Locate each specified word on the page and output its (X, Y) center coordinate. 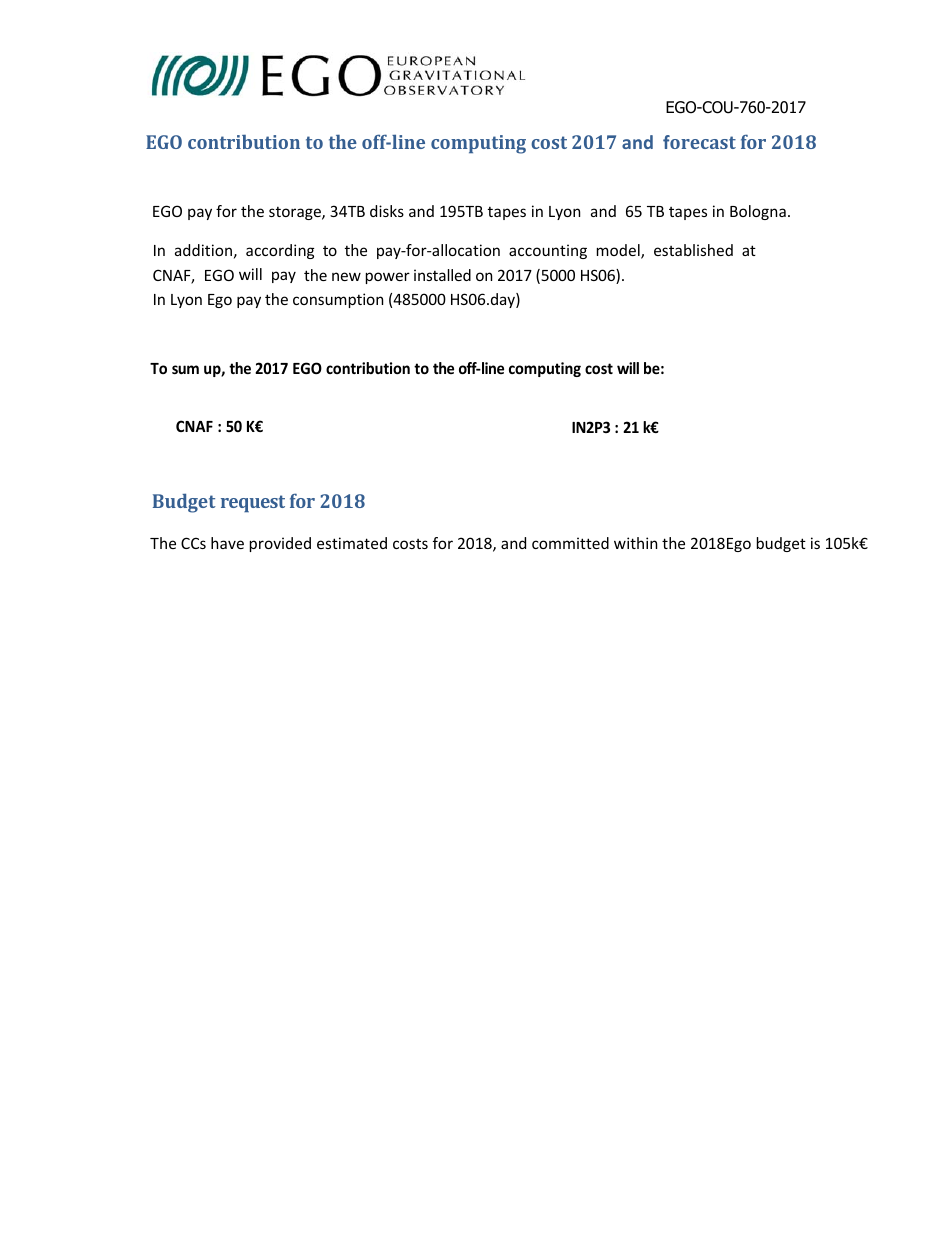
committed (570, 543)
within (635, 543)
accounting (548, 251)
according (280, 251)
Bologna (758, 212)
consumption (338, 300)
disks (387, 211)
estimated (352, 543)
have (227, 543)
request (253, 503)
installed (442, 275)
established (693, 250)
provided (280, 544)
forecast (699, 142)
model (619, 251)
